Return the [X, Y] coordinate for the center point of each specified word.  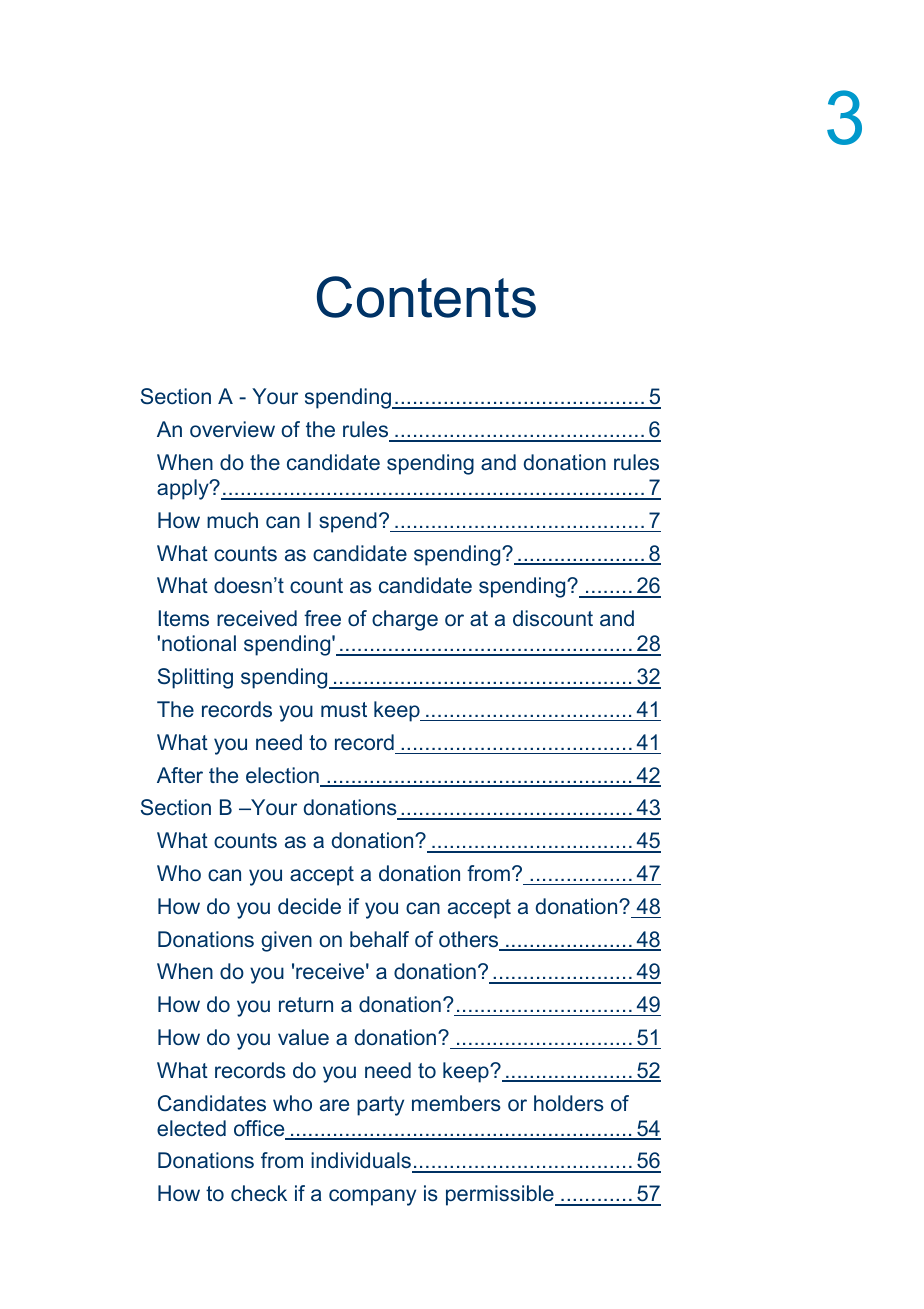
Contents [426, 297]
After [180, 775]
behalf [379, 939]
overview [232, 429]
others [470, 940]
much [232, 520]
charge [405, 620]
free [322, 618]
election [283, 776]
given [286, 941]
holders [569, 1103]
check [259, 1193]
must [344, 710]
